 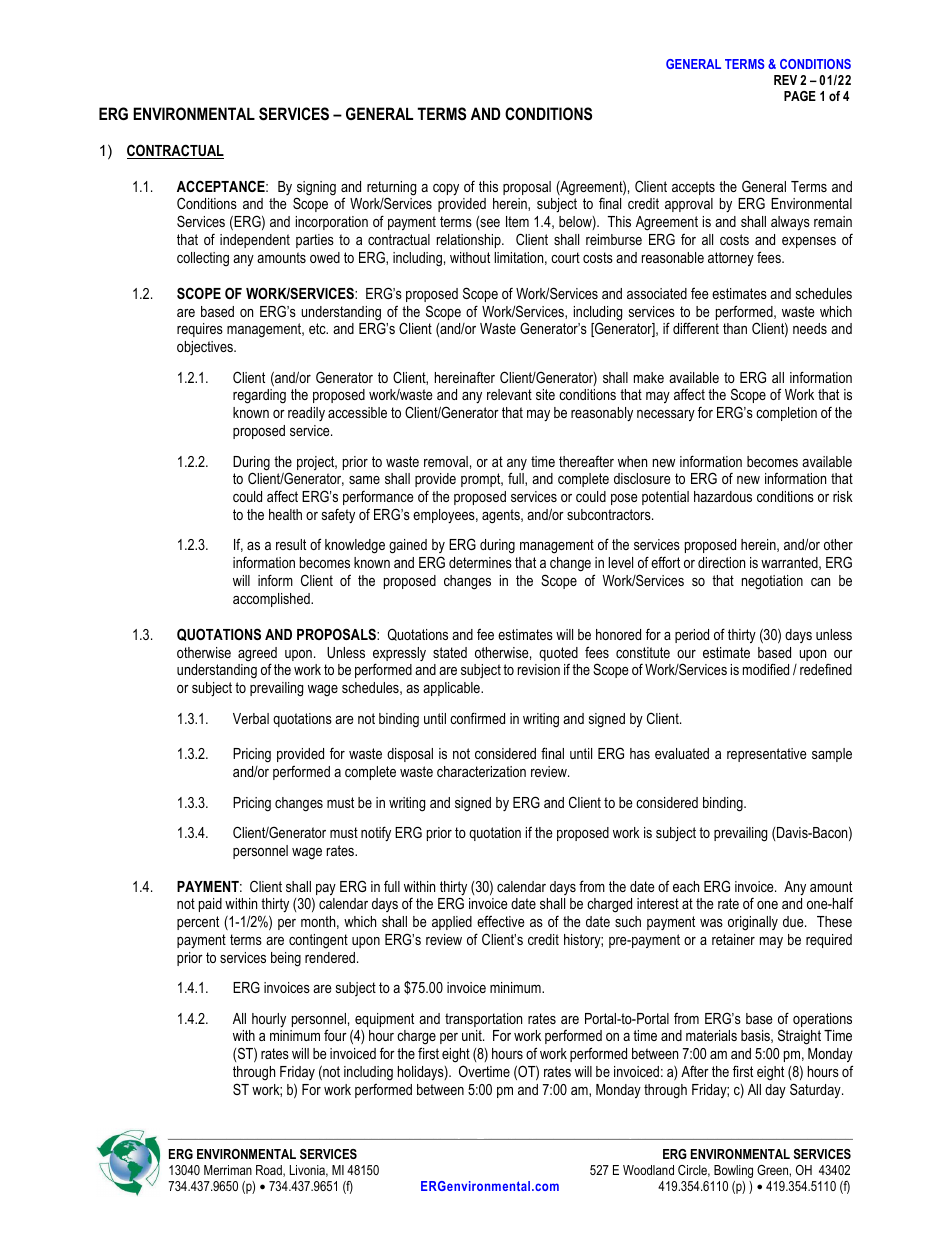 I want to click on health, so click(x=285, y=514).
